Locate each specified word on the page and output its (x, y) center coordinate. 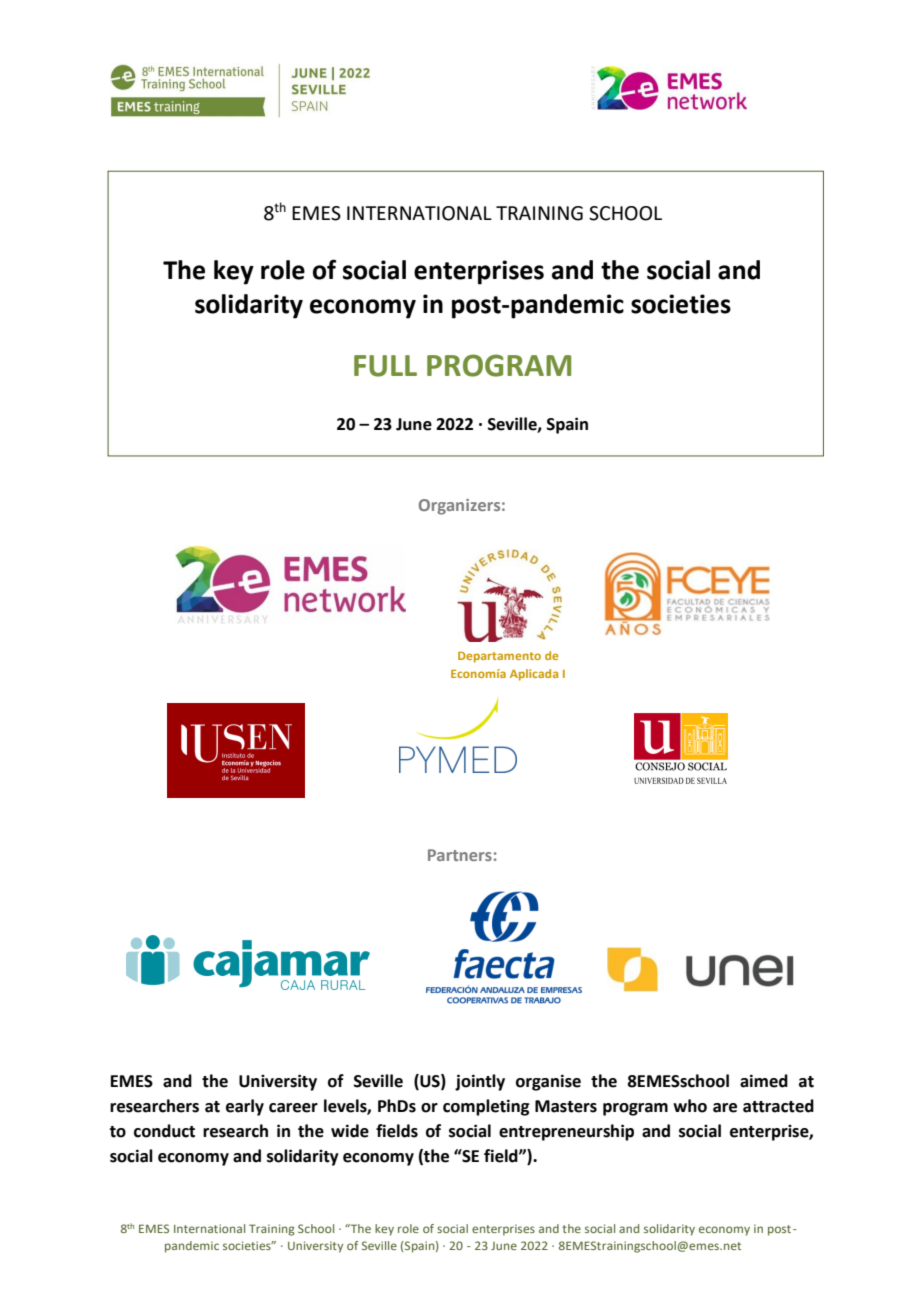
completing (486, 1107)
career (293, 1108)
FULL (385, 366)
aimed (764, 1081)
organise (548, 1082)
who (690, 1106)
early (245, 1107)
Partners (460, 855)
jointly (480, 1082)
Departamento (499, 657)
